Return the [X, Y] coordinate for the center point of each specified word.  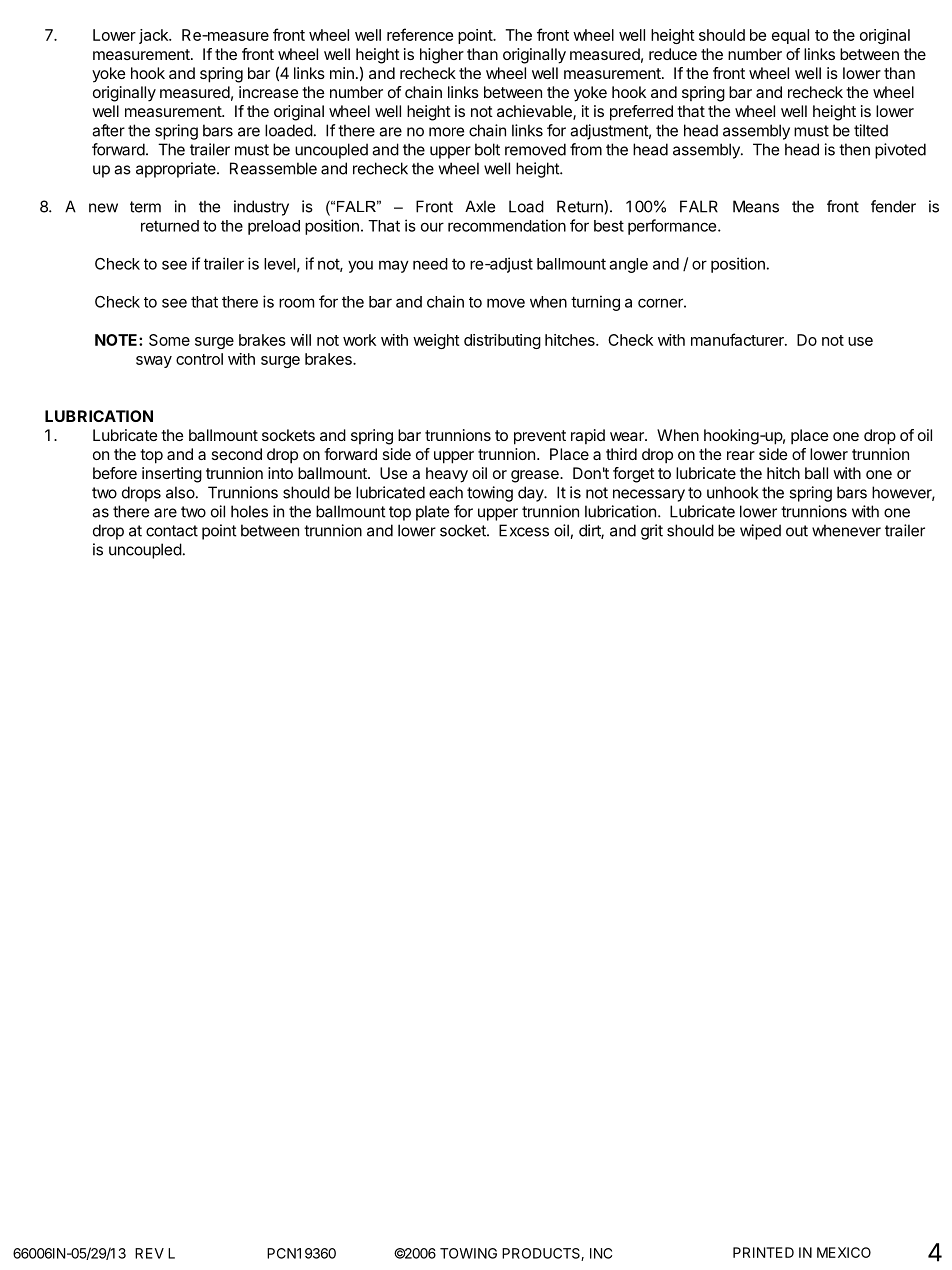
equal [790, 36]
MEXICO [844, 1252]
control [199, 359]
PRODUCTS [542, 1254]
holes [249, 511]
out [797, 531]
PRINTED [763, 1252]
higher [442, 56]
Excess [524, 530]
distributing [502, 341]
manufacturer [738, 339]
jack [154, 36]
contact [172, 531]
